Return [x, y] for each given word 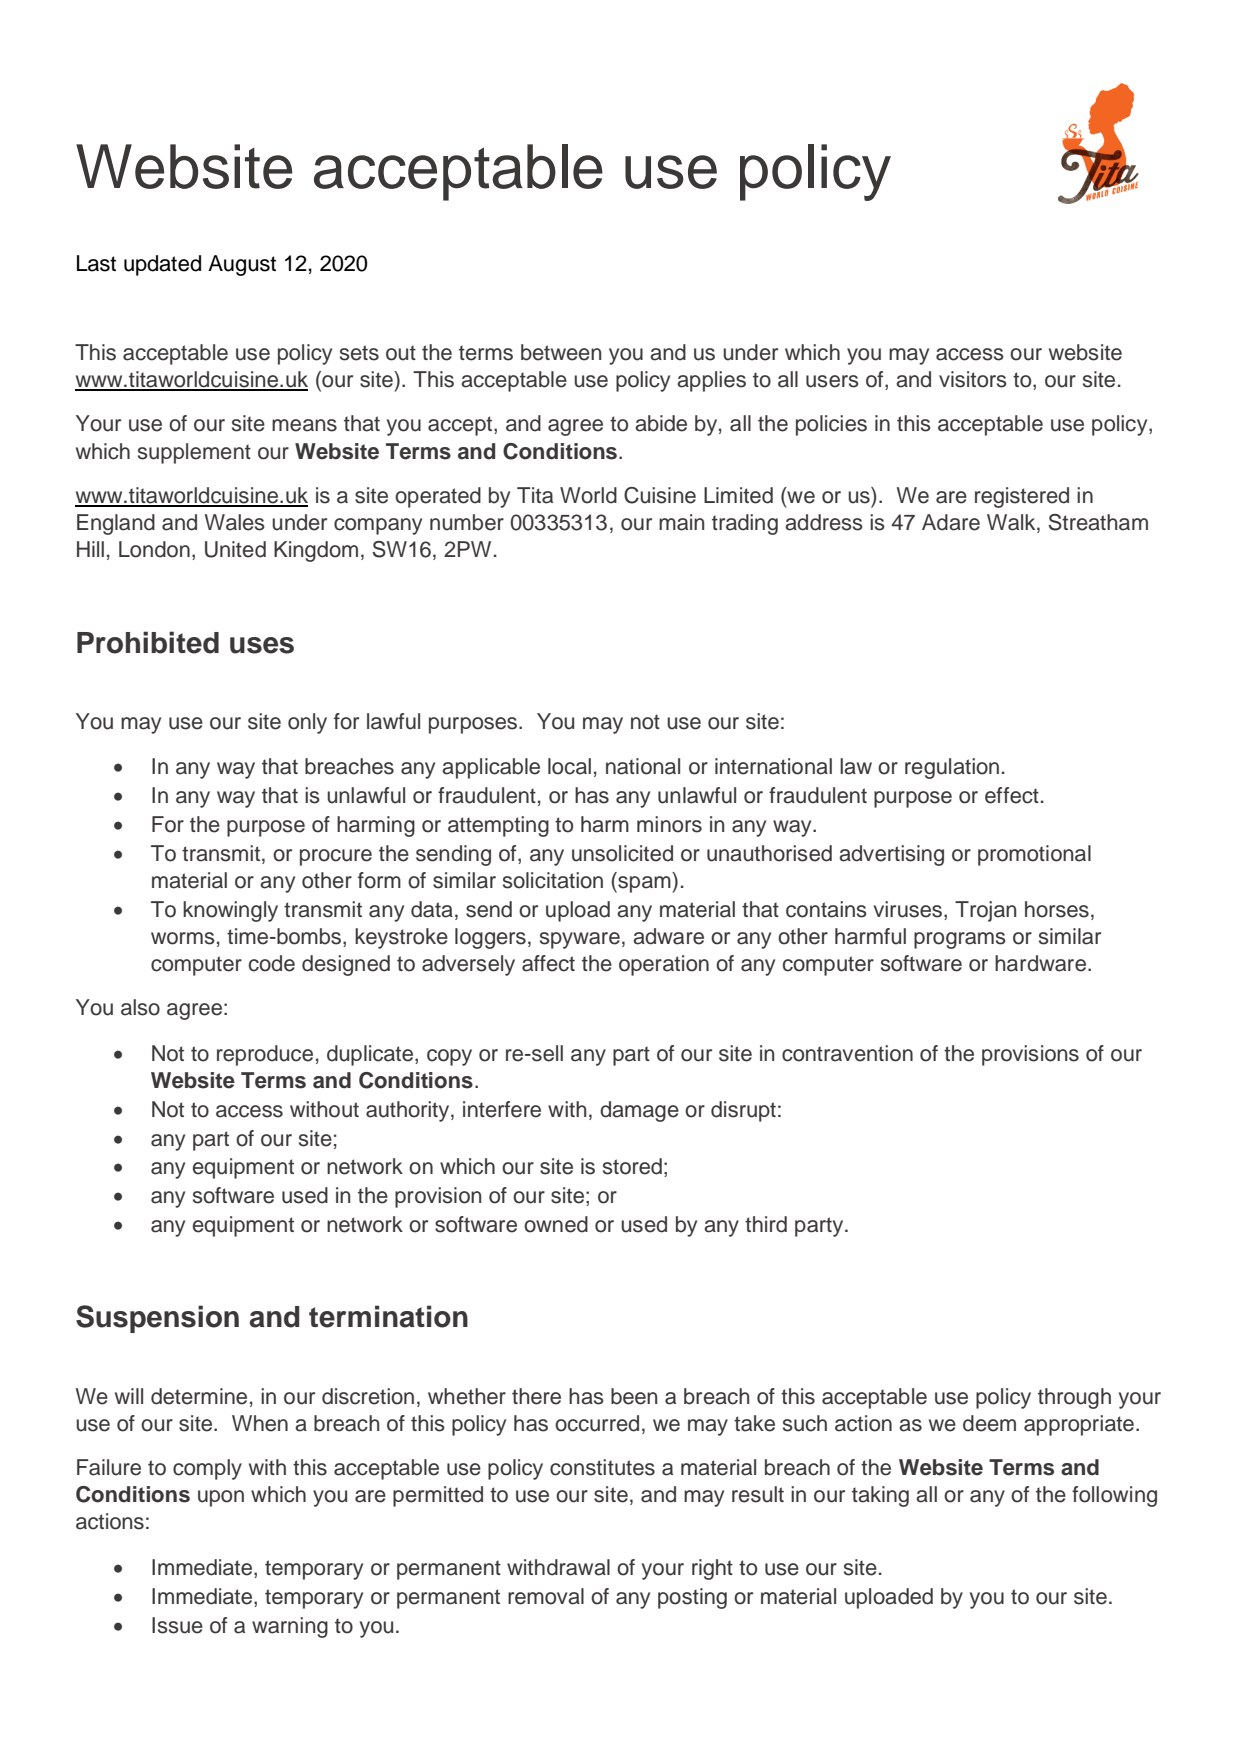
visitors [973, 379]
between [561, 352]
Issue [177, 1625]
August [242, 265]
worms [183, 938]
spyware [580, 940]
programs [960, 940]
